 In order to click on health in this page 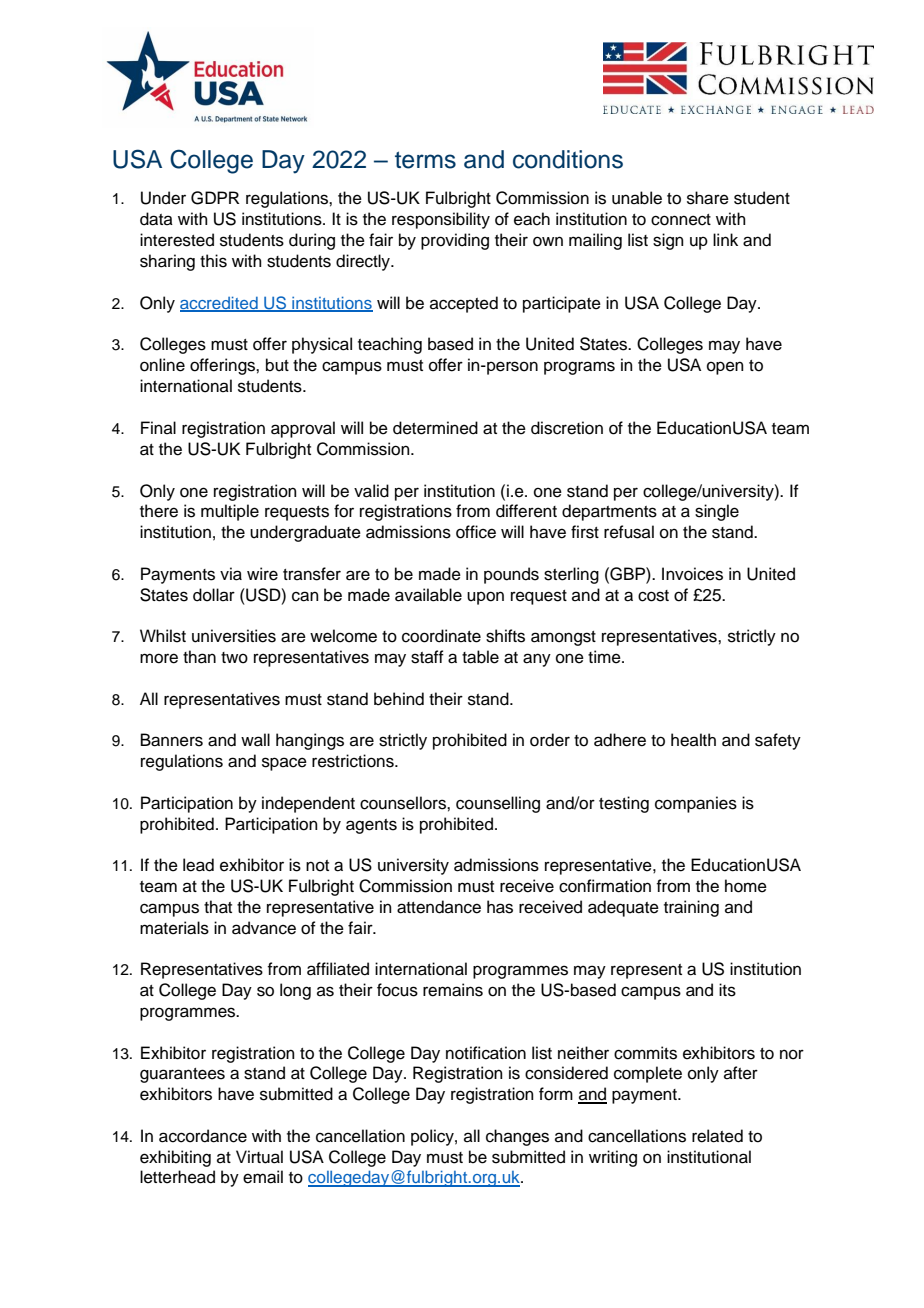, I will do `click(693, 740)`.
